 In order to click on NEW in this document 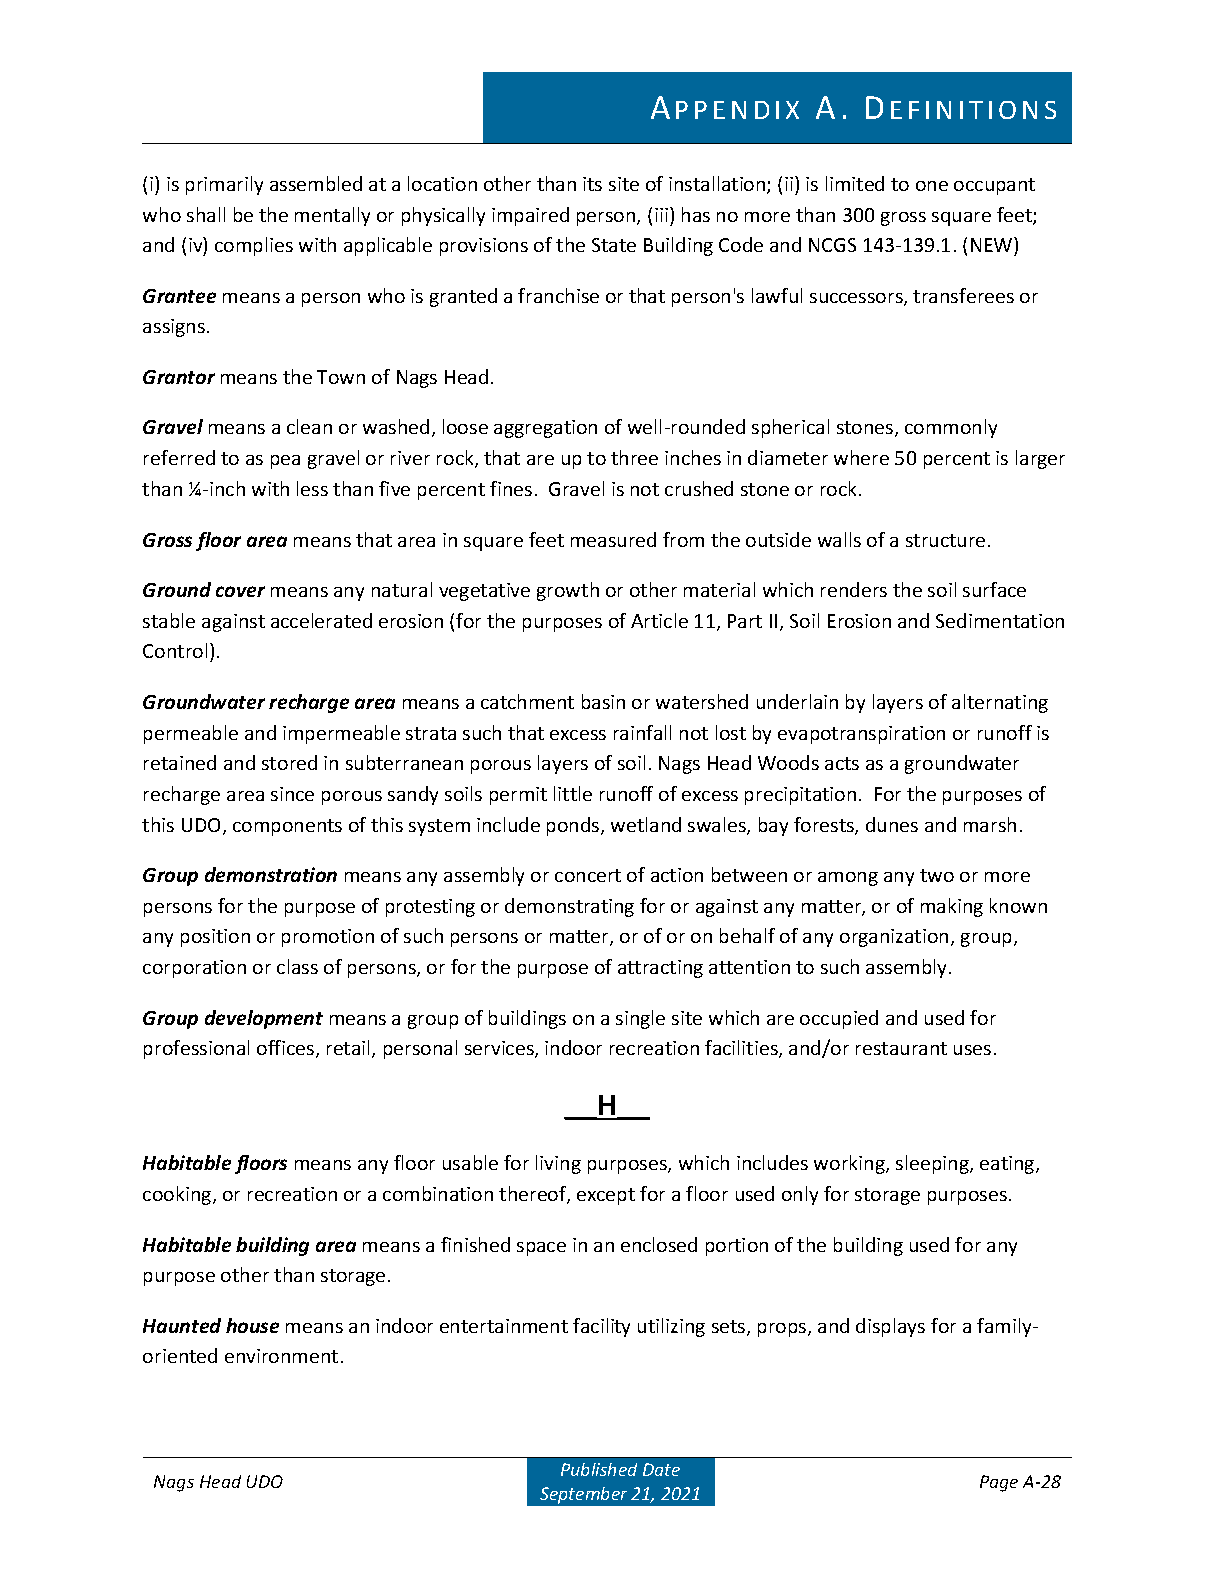, I will do `click(993, 244)`.
